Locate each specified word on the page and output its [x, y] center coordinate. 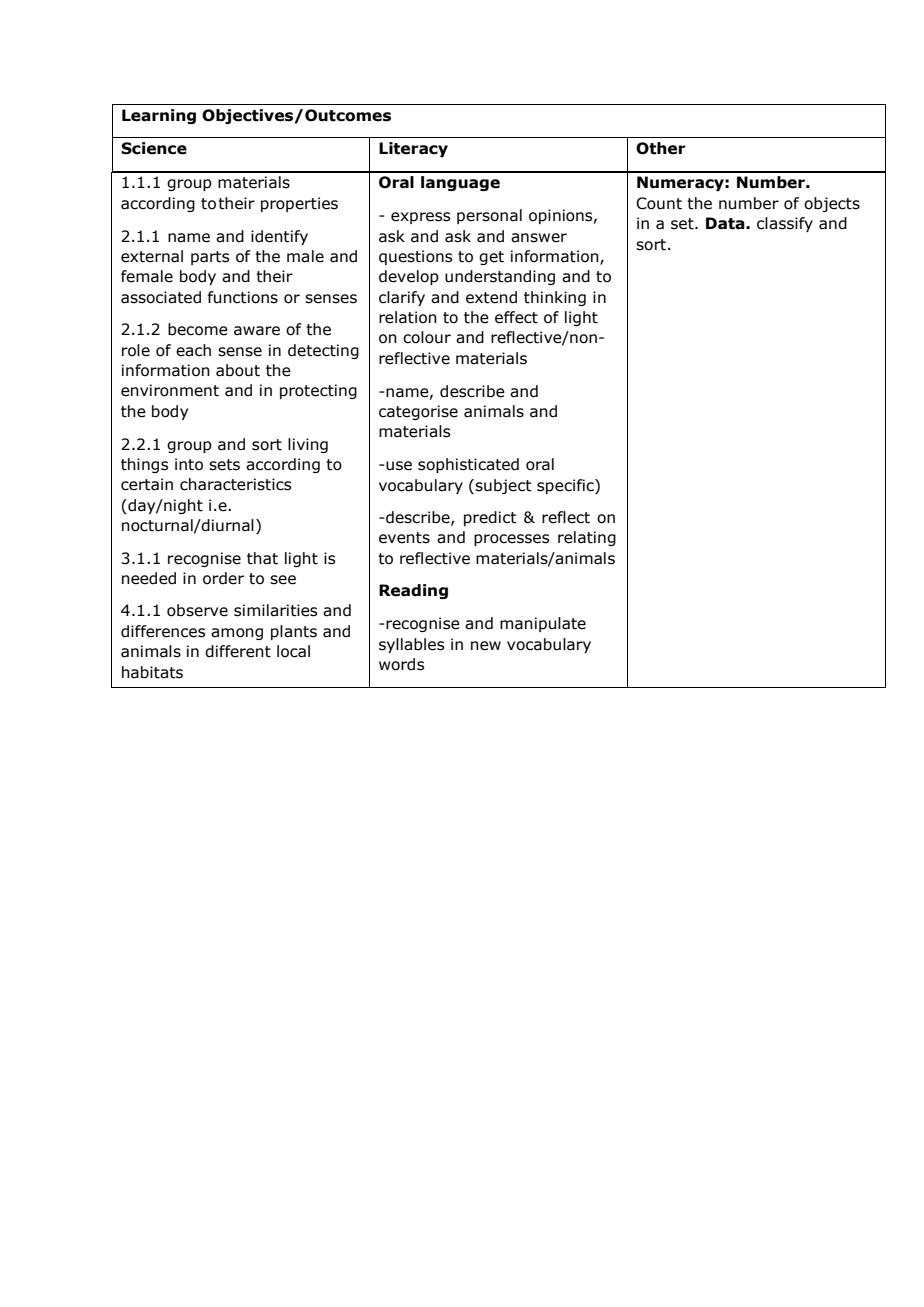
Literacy [413, 149]
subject [503, 486]
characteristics [235, 484]
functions [242, 297]
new [486, 646]
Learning [159, 116]
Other [661, 148]
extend [491, 297]
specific [566, 486]
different [238, 651]
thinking [555, 298]
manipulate [543, 624]
